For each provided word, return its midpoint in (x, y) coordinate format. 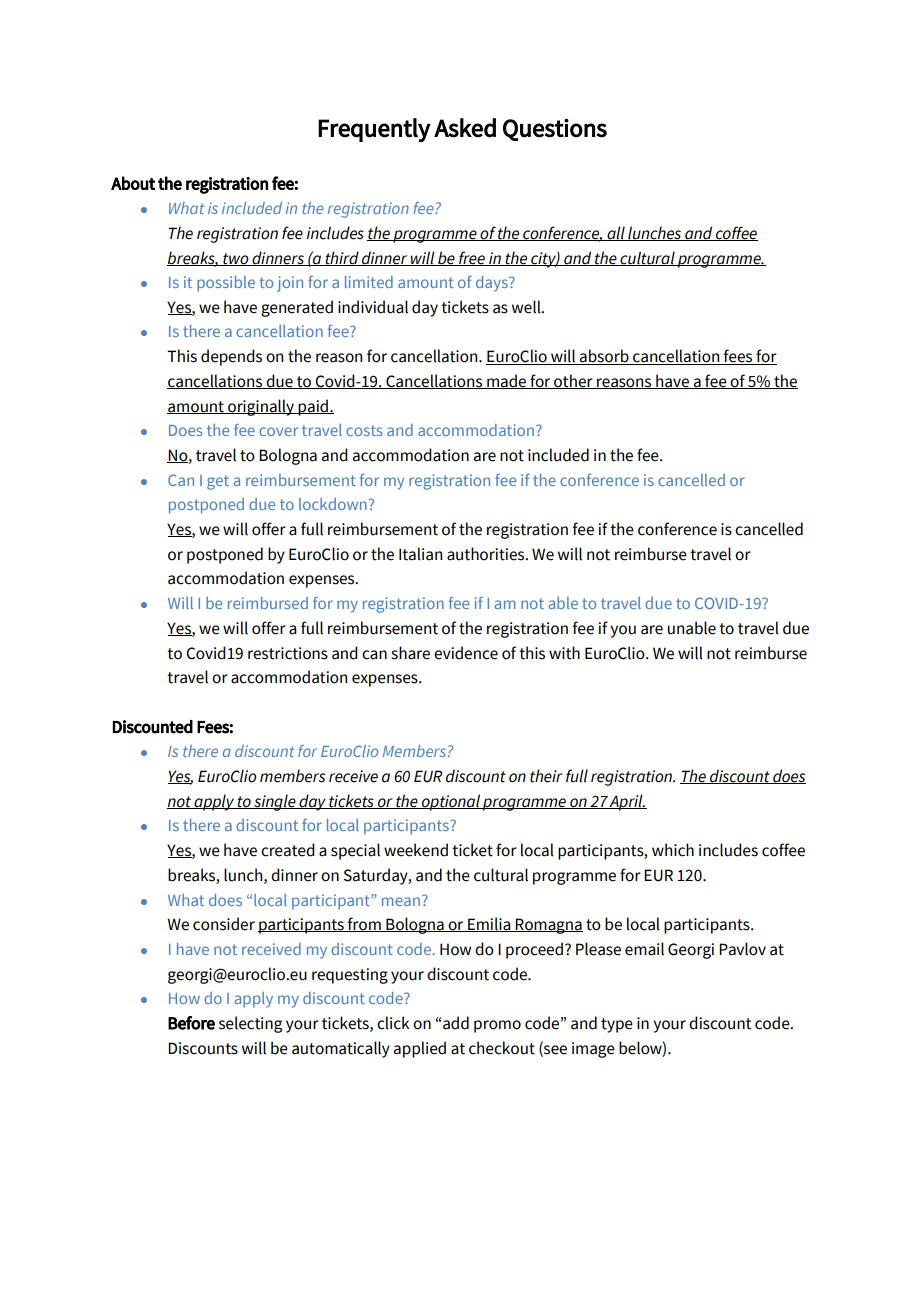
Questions (555, 129)
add (456, 1023)
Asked (465, 128)
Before (191, 1023)
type (617, 1025)
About (133, 183)
